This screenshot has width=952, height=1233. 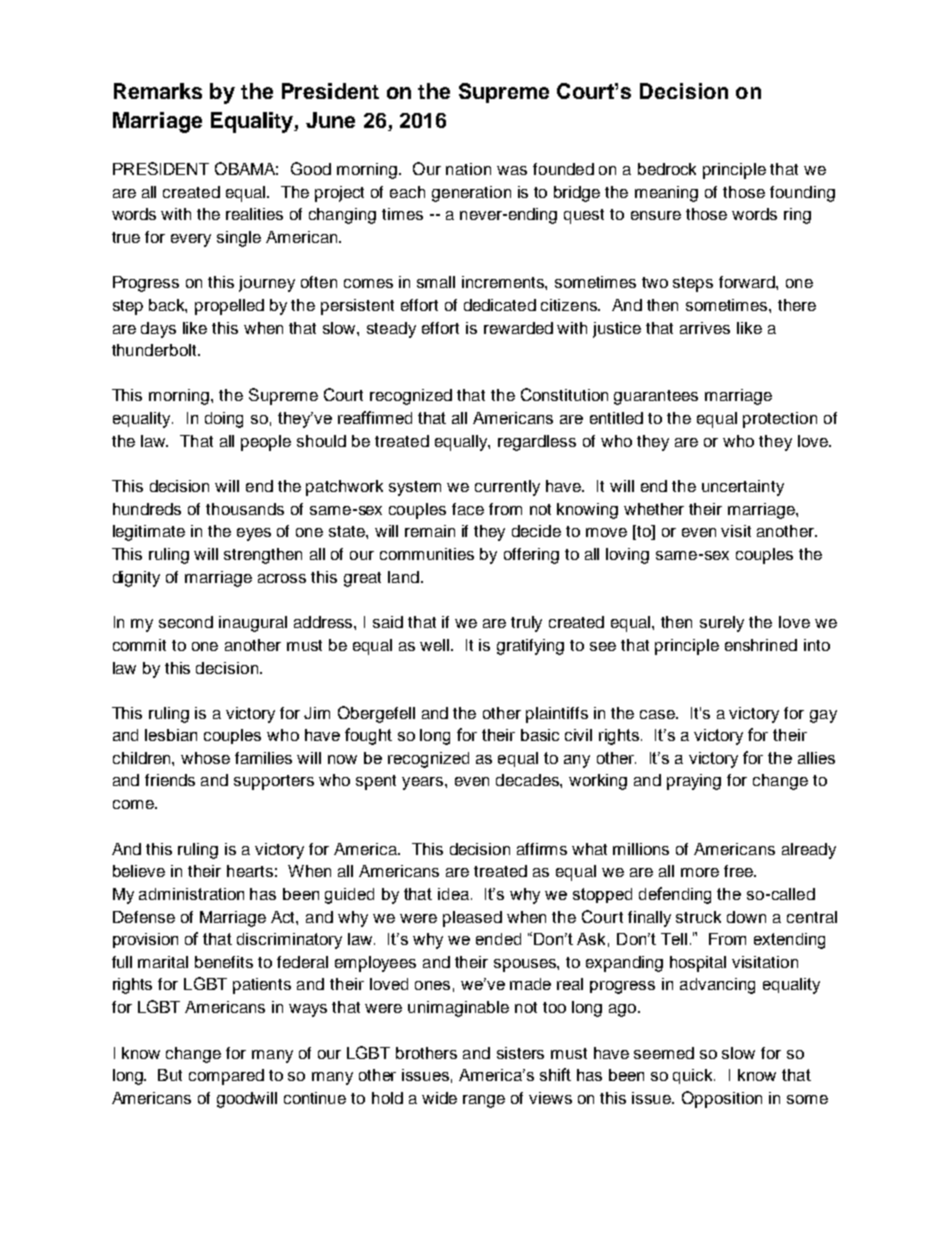 What do you see at coordinates (537, 443) in the screenshot?
I see `regardless` at bounding box center [537, 443].
